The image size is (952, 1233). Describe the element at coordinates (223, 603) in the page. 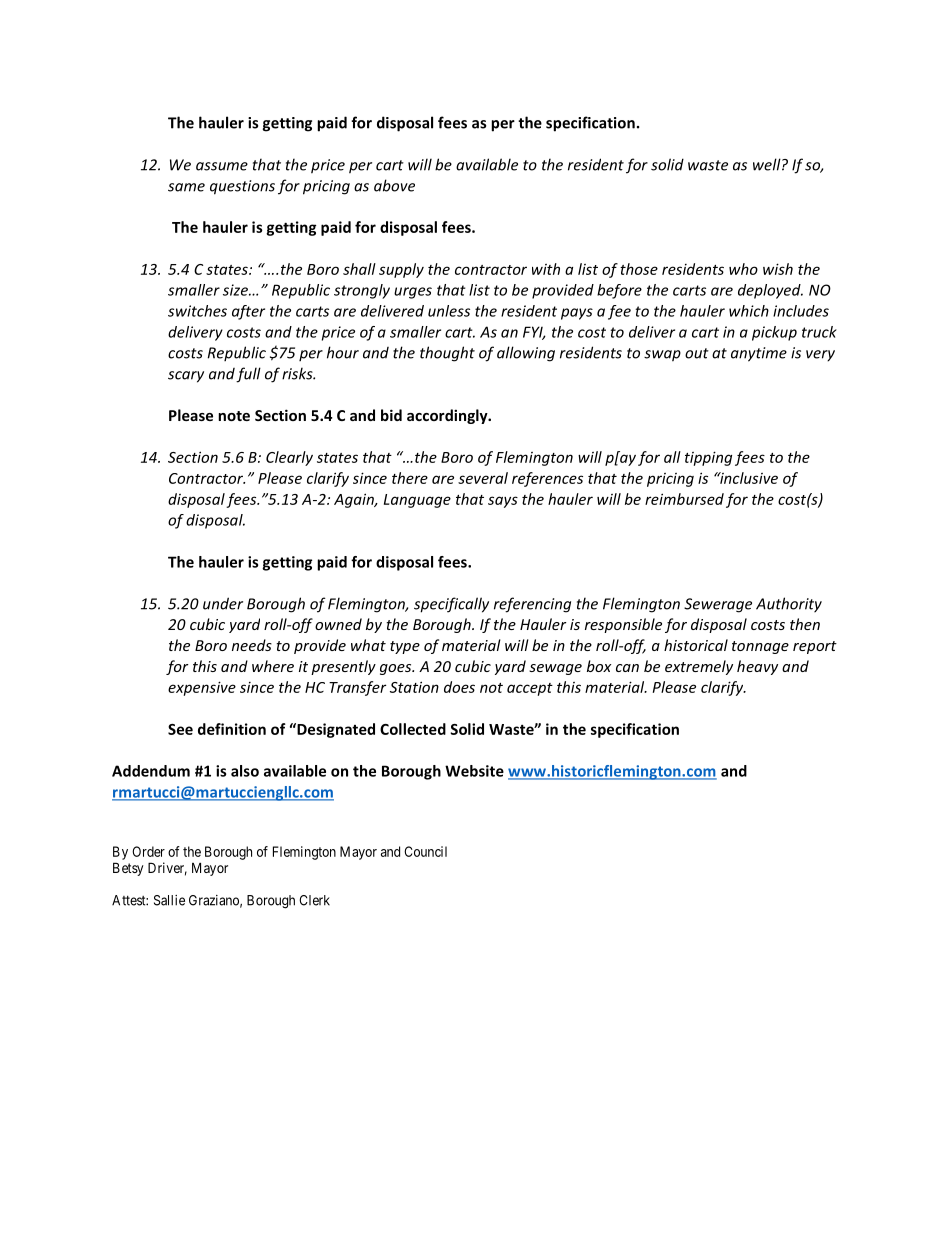

I see `under` at that location.
